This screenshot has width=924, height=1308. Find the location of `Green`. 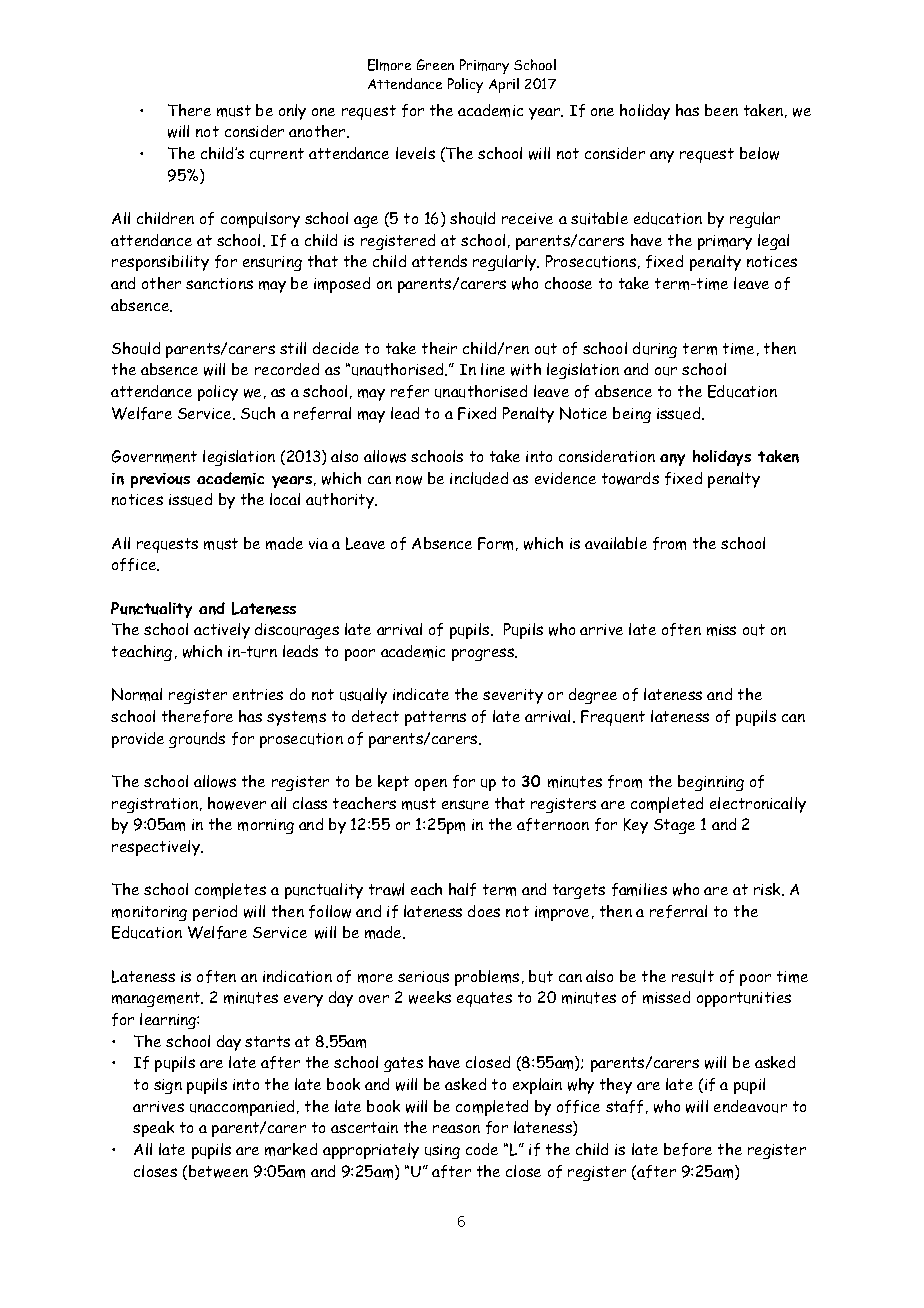

Green is located at coordinates (435, 64).
